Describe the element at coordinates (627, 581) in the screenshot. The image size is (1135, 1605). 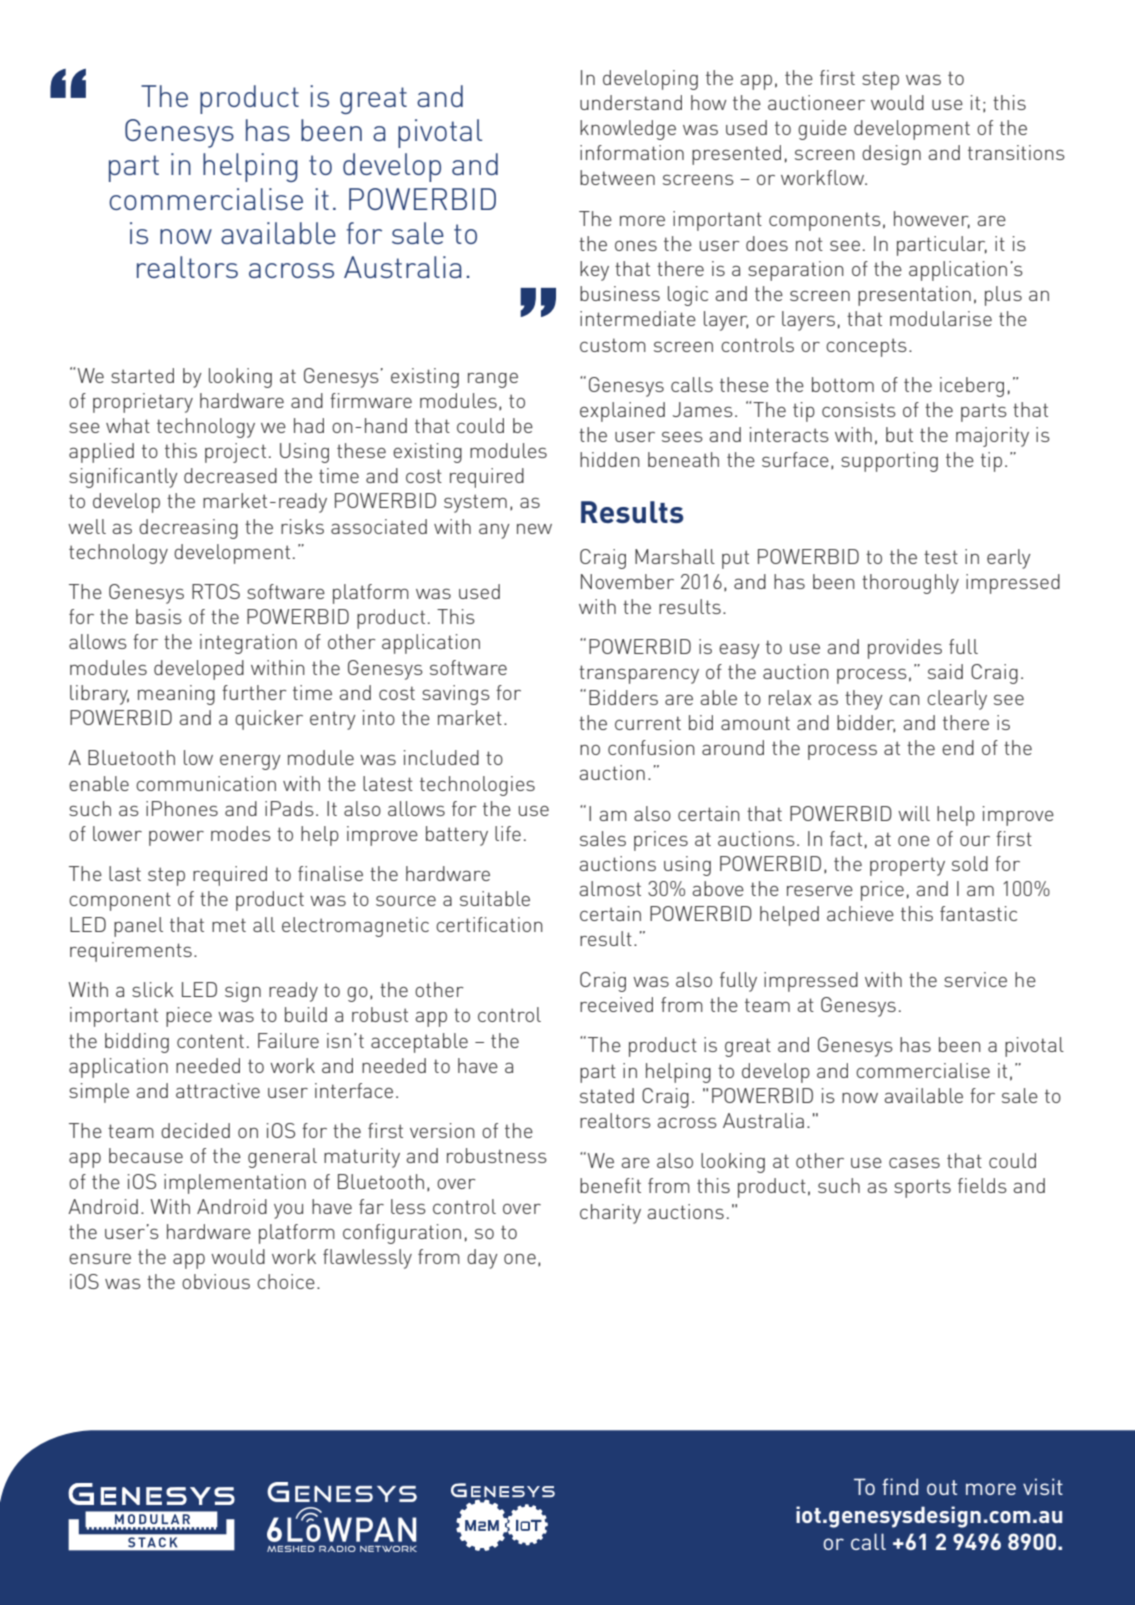
I see `November` at that location.
